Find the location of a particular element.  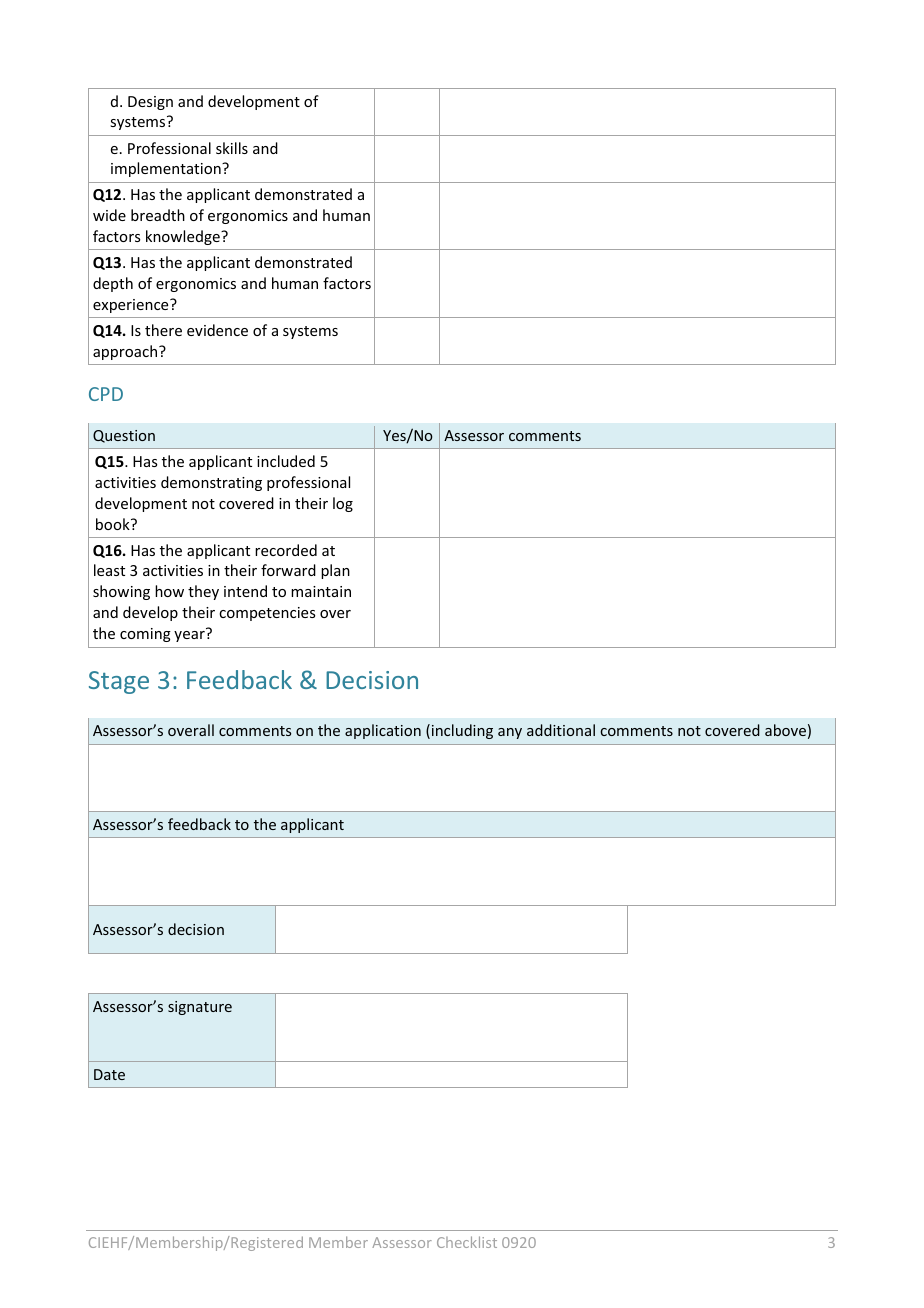

Date is located at coordinates (109, 1074).
